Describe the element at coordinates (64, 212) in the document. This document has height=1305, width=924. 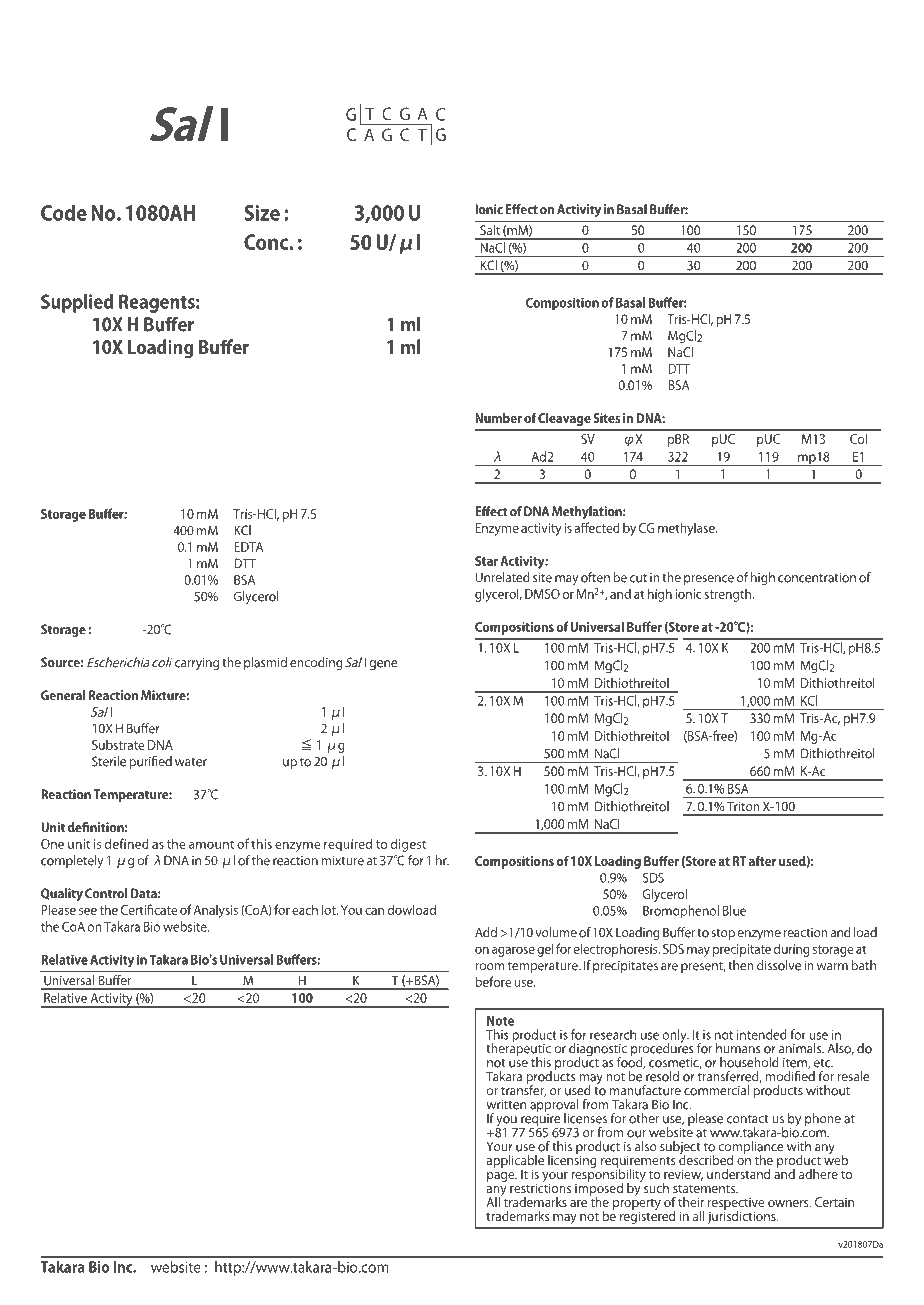
I see `Code` at that location.
